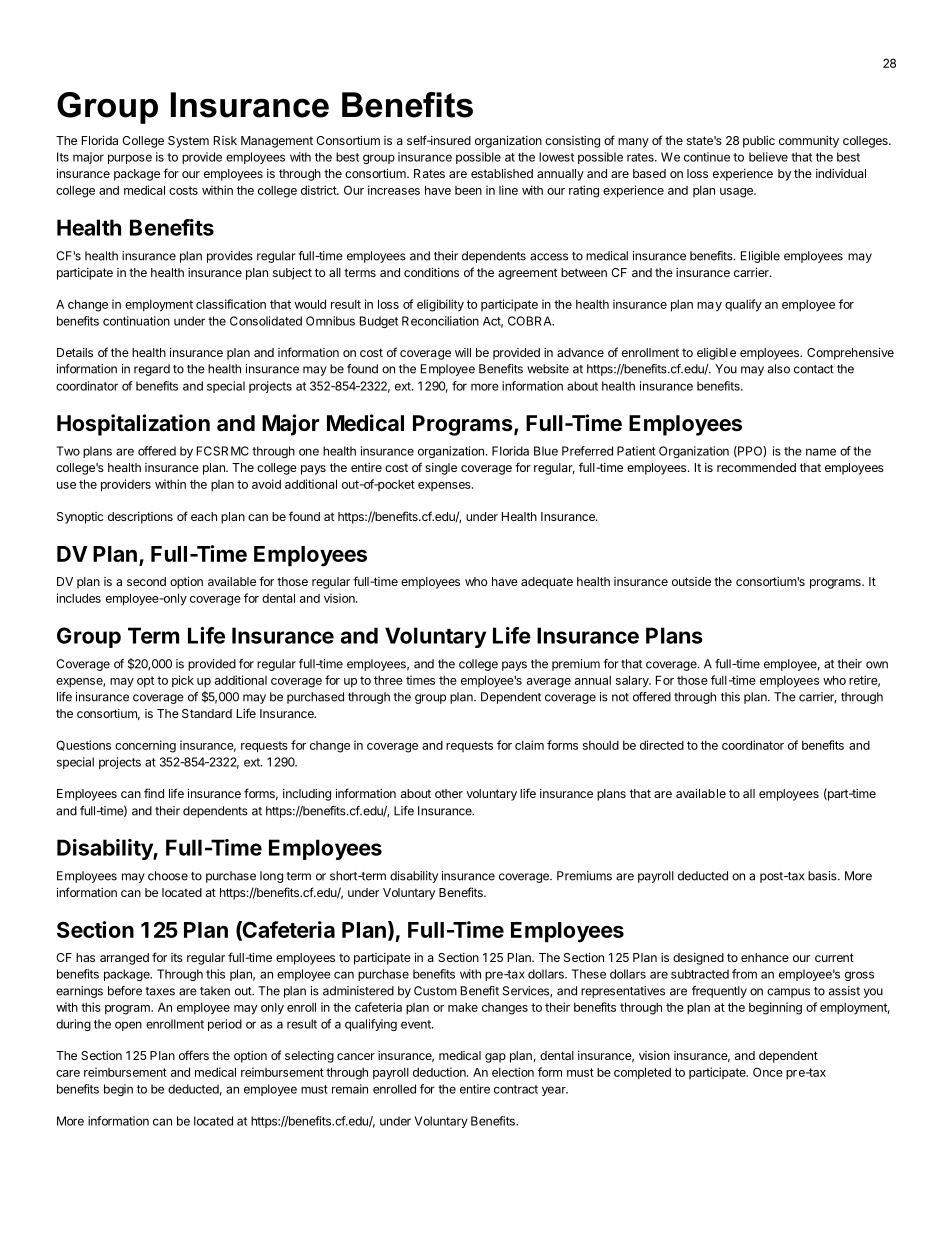 The width and height of the page is (952, 1233). What do you see at coordinates (691, 581) in the page?
I see `outside` at bounding box center [691, 581].
